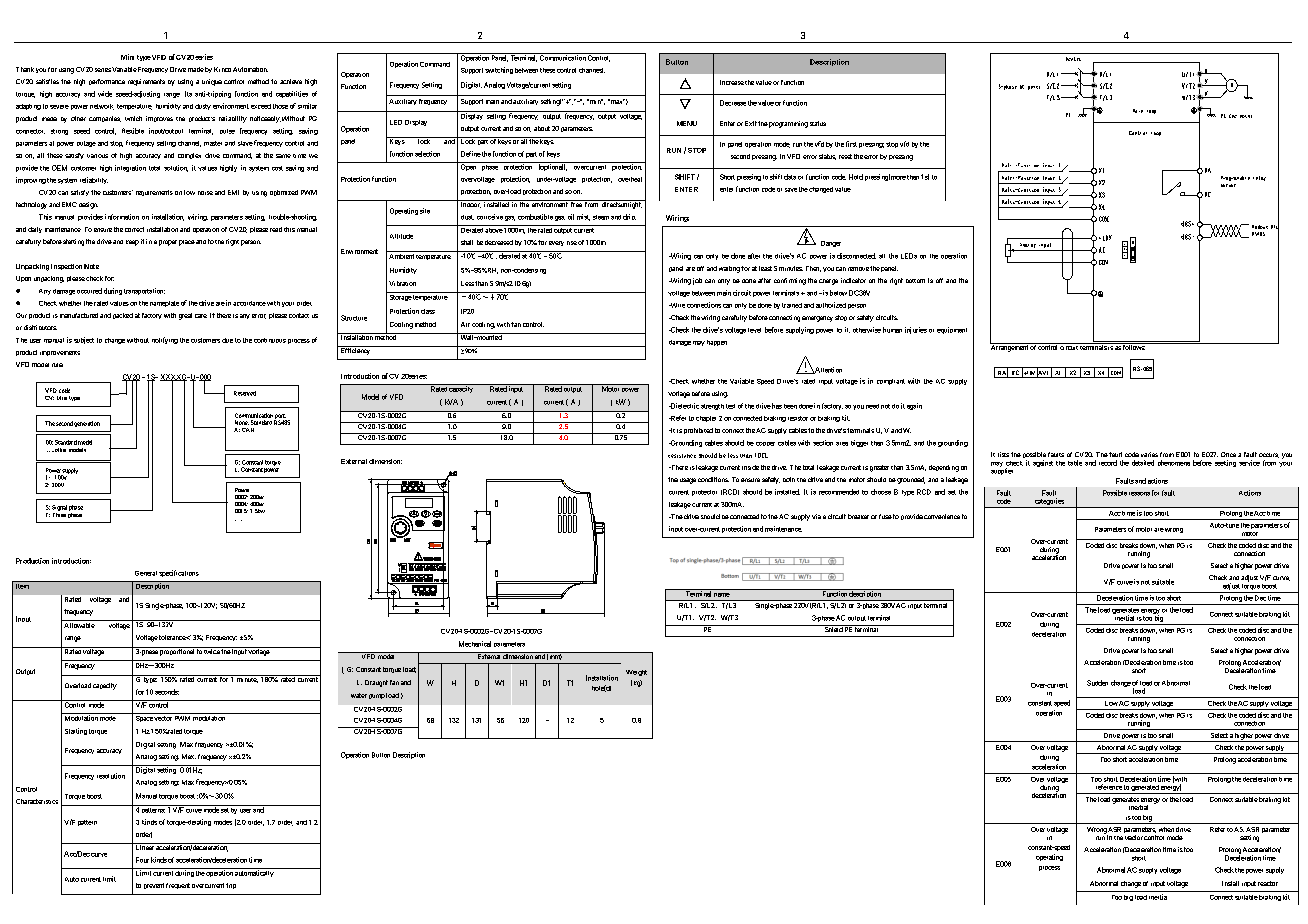  What do you see at coordinates (833, 628) in the screenshot?
I see `Shield` at bounding box center [833, 628].
